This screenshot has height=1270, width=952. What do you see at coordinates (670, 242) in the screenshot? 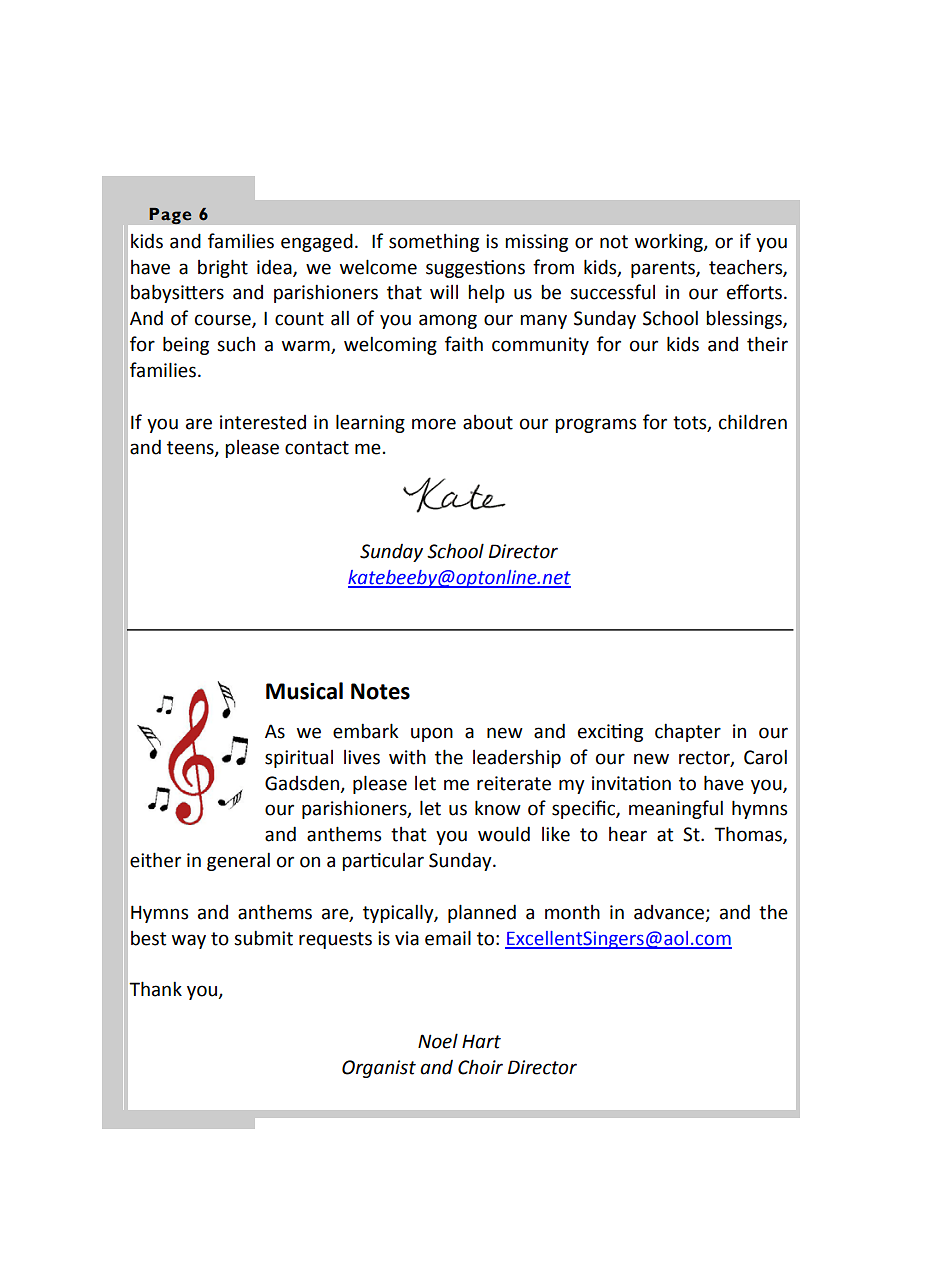
I see `working` at bounding box center [670, 242].
